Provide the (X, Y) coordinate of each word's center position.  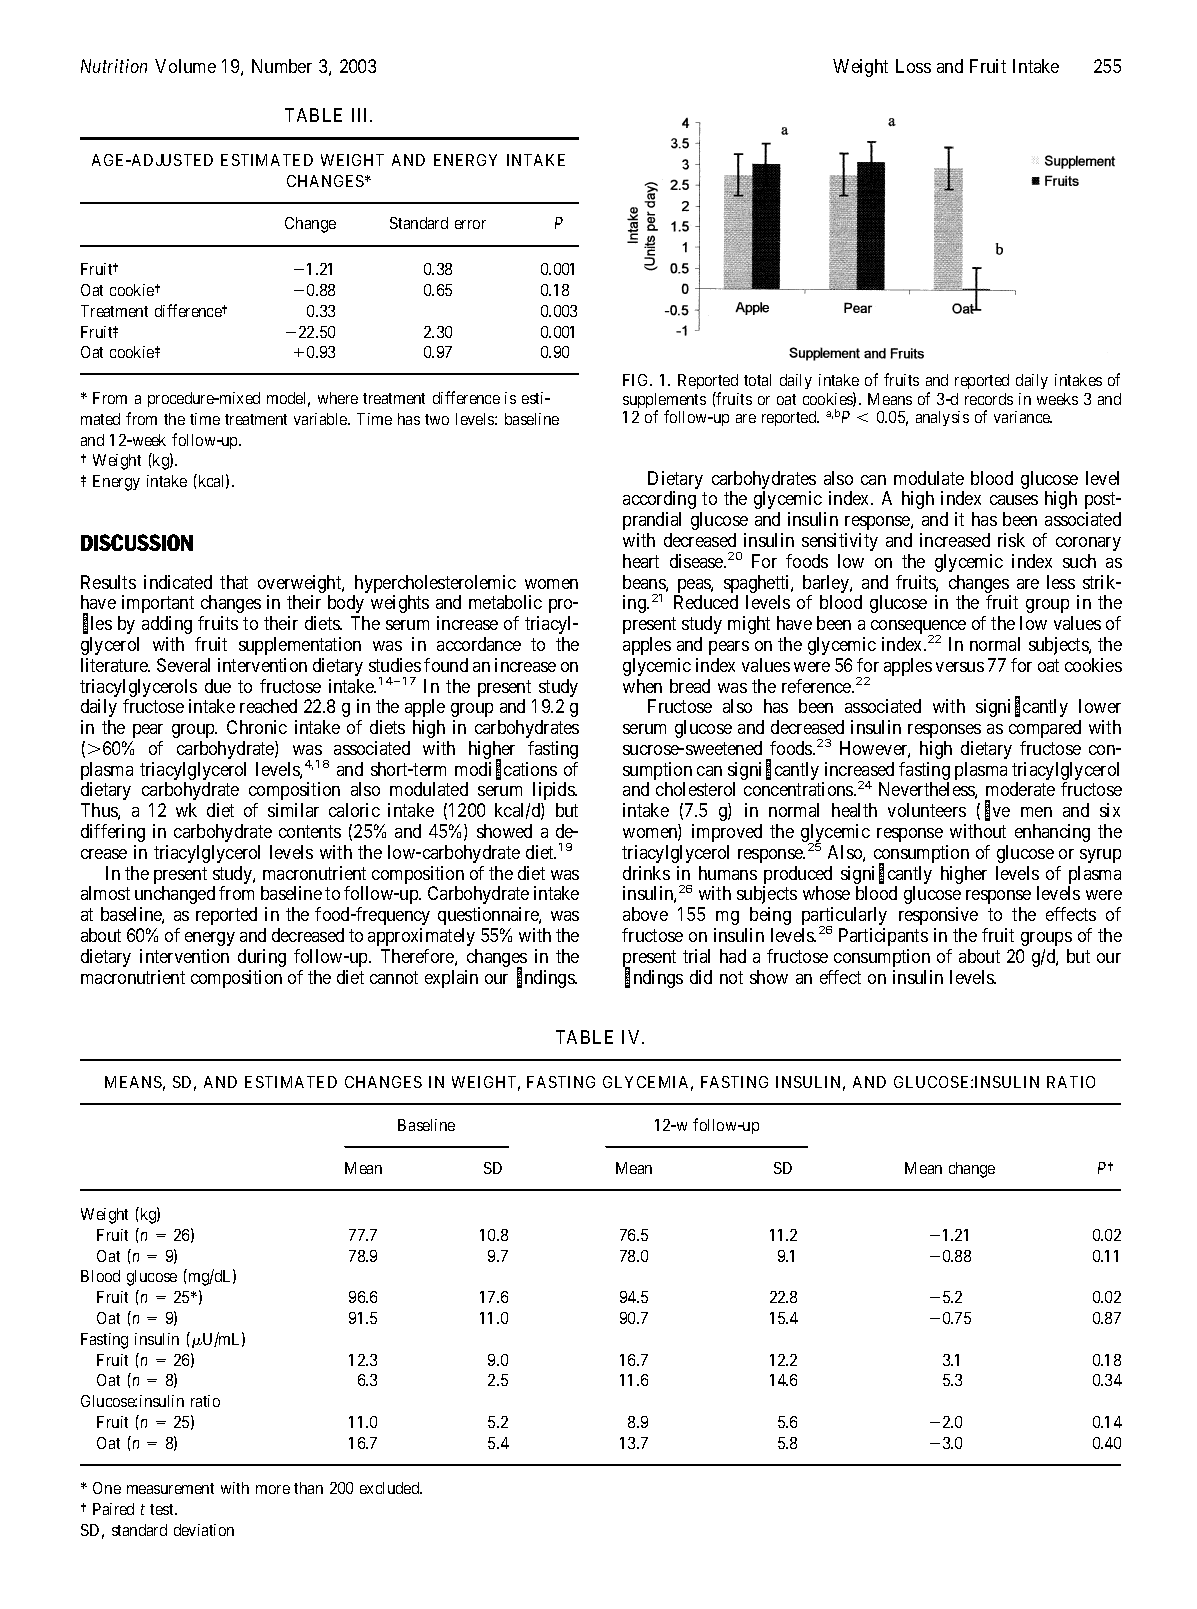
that (234, 582)
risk (1011, 540)
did (701, 977)
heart (641, 561)
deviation (204, 1530)
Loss (913, 66)
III (362, 115)
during (262, 958)
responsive (938, 916)
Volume (185, 66)
